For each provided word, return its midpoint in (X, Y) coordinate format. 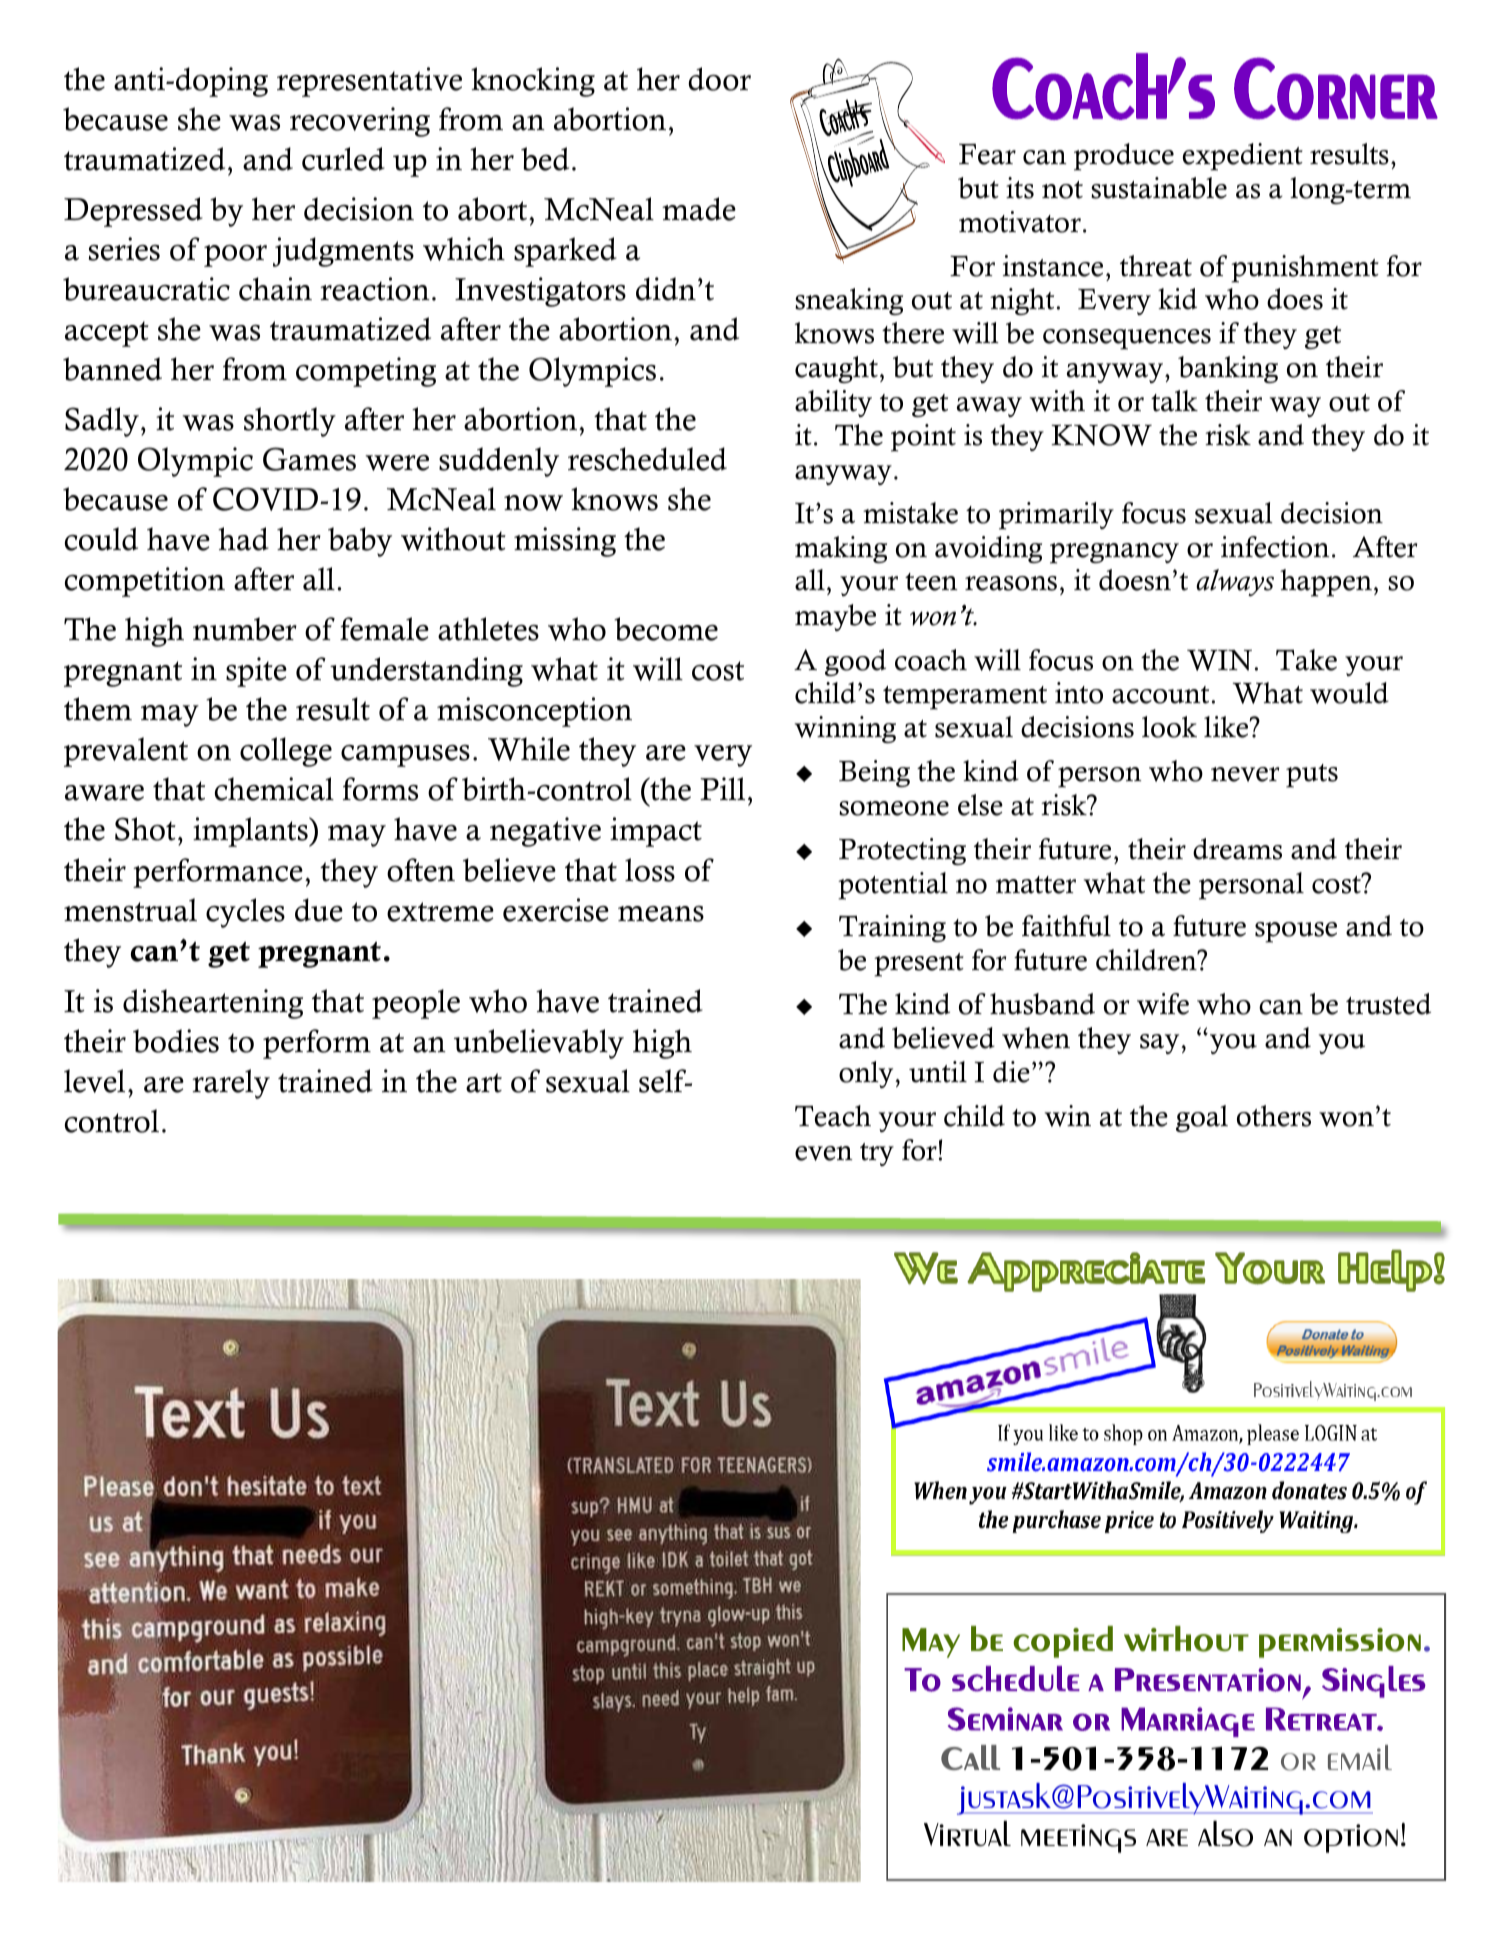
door (719, 79)
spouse (1296, 932)
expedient (1243, 157)
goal (1202, 1118)
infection (1275, 547)
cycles (245, 913)
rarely (231, 1084)
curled (343, 159)
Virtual (967, 1834)
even (823, 1153)
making (841, 549)
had (243, 539)
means (661, 914)
